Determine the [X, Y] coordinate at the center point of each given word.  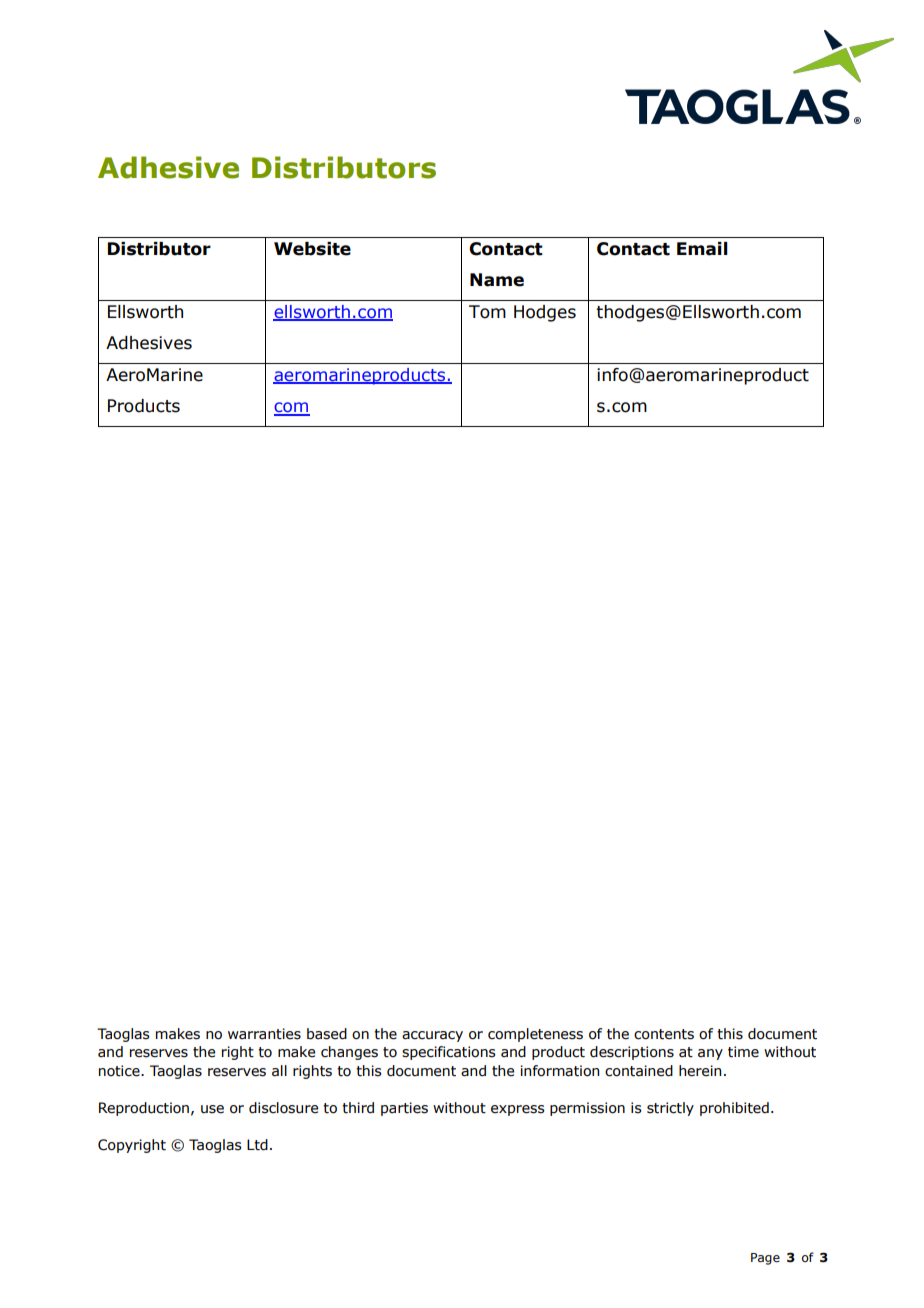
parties [404, 1109]
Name [497, 280]
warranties [264, 1034]
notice [120, 1071]
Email [702, 249]
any [710, 1054]
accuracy [432, 1036]
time [743, 1052]
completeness [535, 1035]
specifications [449, 1053]
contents [664, 1034]
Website [312, 249]
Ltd [257, 1145]
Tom [487, 312]
